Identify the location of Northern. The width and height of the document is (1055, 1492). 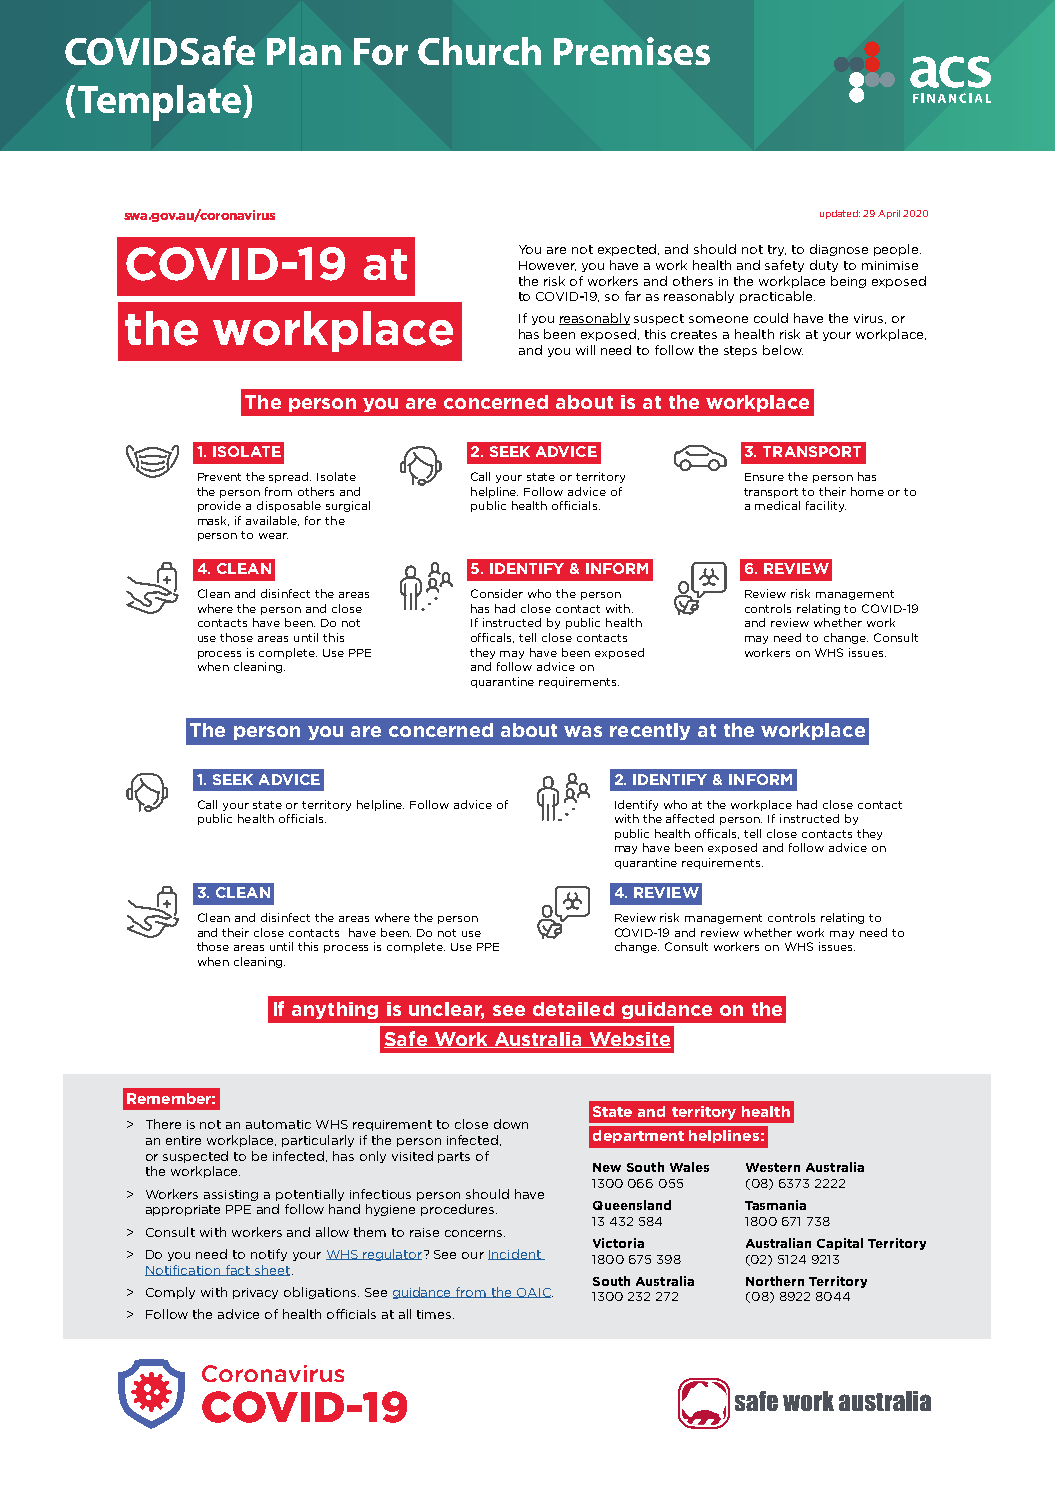
(775, 1281).
